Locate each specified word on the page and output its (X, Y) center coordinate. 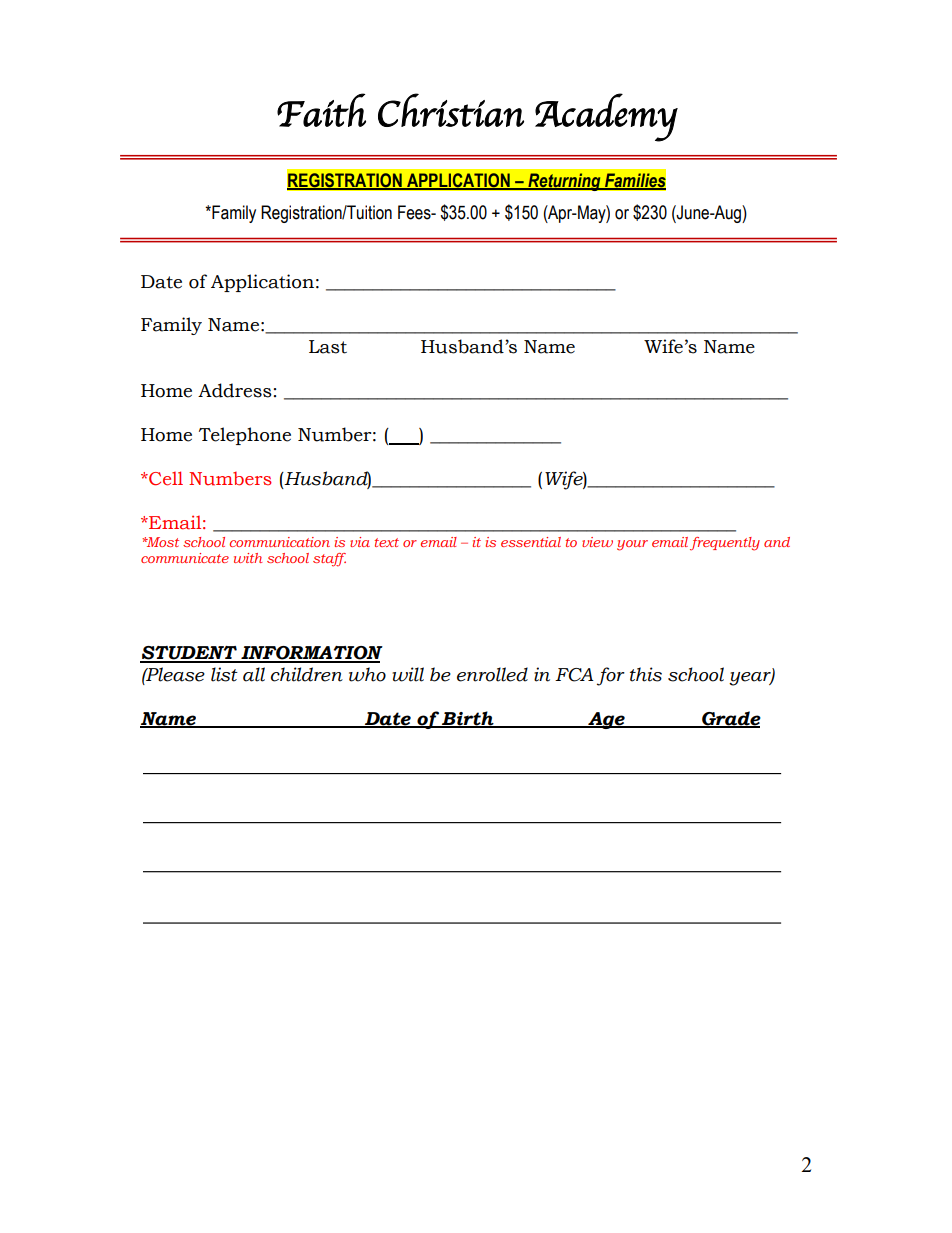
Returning (564, 182)
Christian (451, 110)
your (632, 545)
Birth (468, 719)
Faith (321, 110)
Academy (606, 117)
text (387, 542)
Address (235, 390)
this (646, 674)
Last (328, 347)
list (224, 674)
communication (279, 542)
